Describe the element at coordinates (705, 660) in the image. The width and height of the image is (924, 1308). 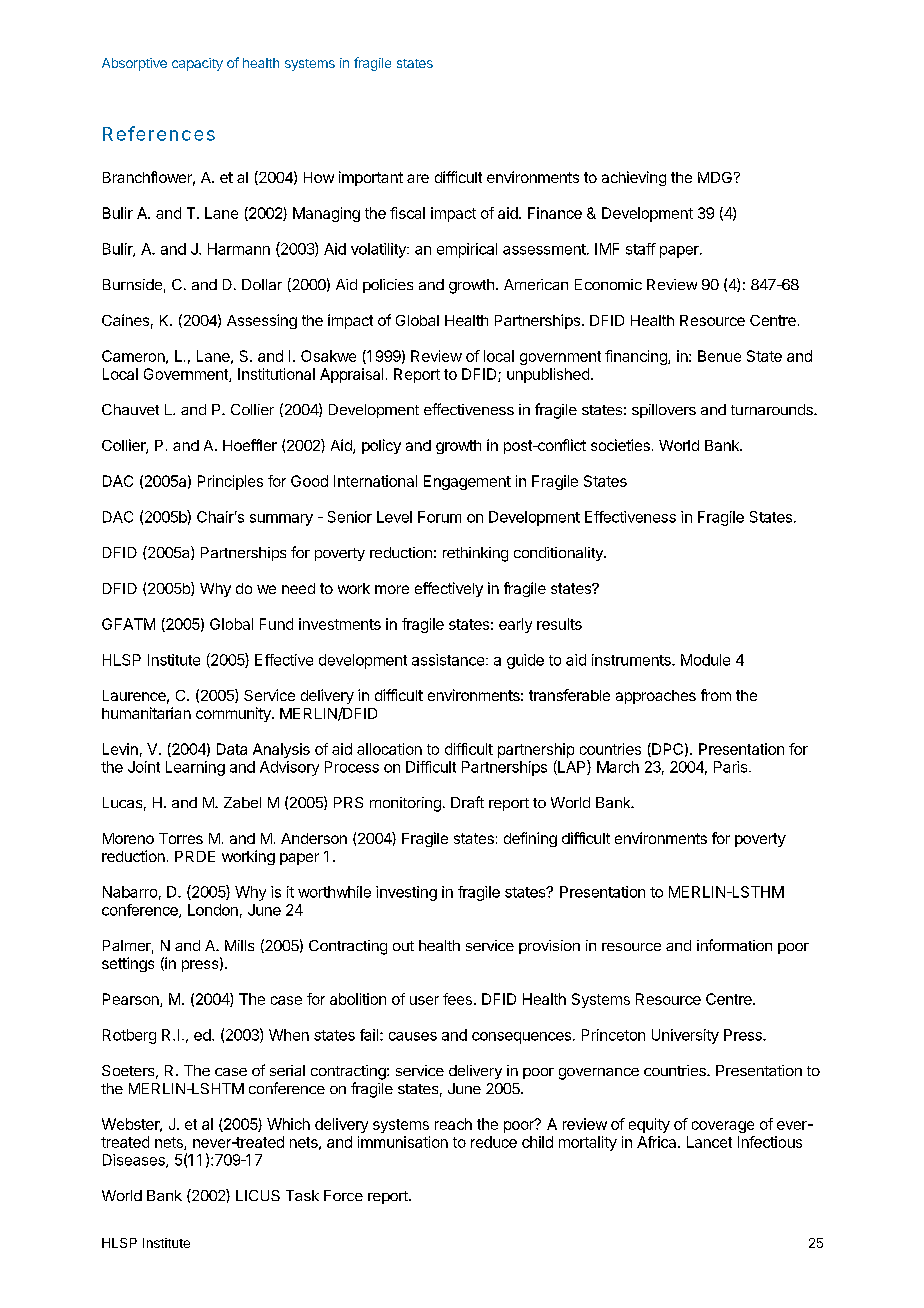
I see `Module` at that location.
